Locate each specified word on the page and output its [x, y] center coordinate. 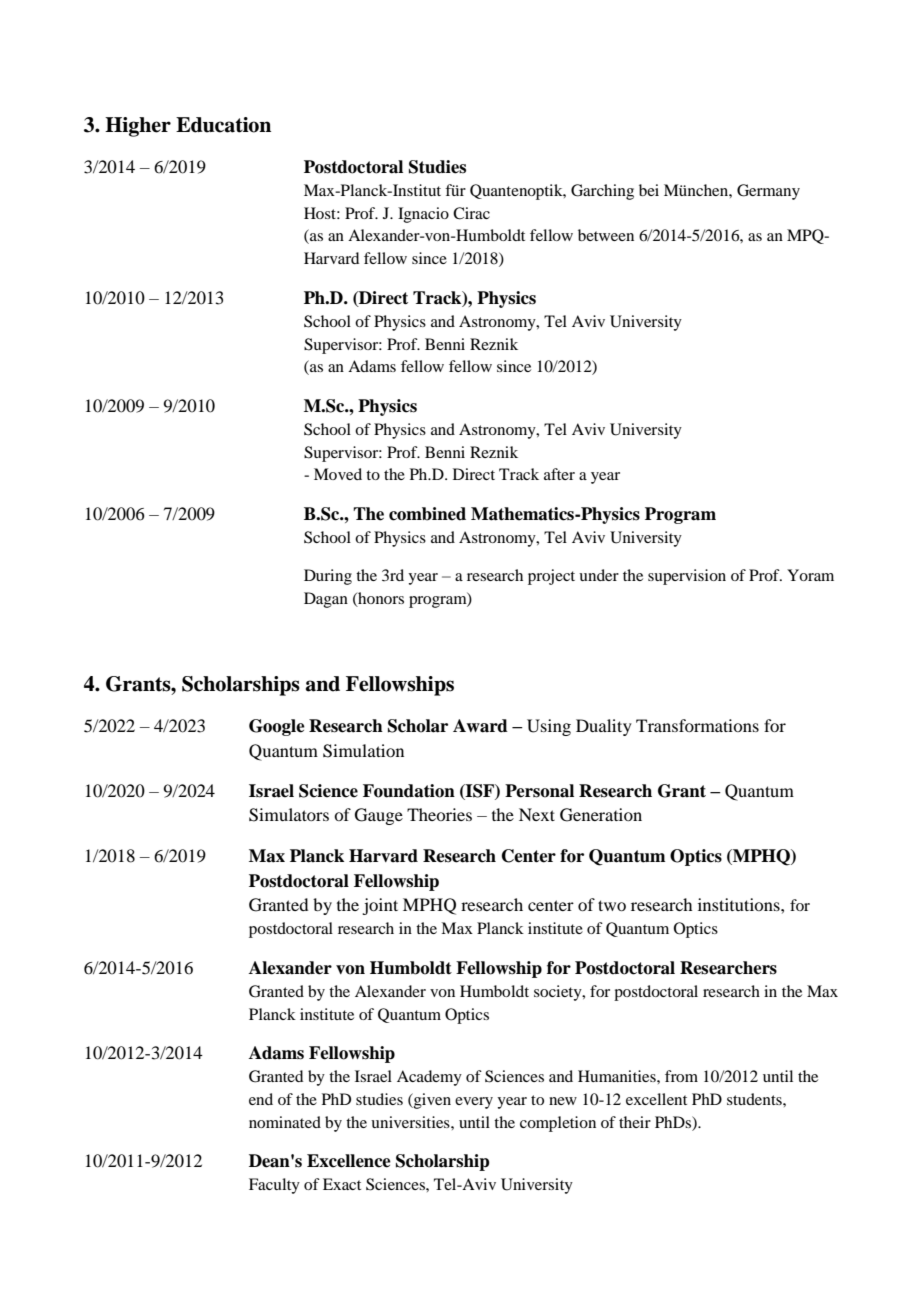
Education [223, 125]
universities [411, 1122]
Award [480, 726]
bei [649, 190]
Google [277, 727]
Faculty [274, 1186]
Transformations [697, 725]
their [635, 1122]
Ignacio [423, 215]
